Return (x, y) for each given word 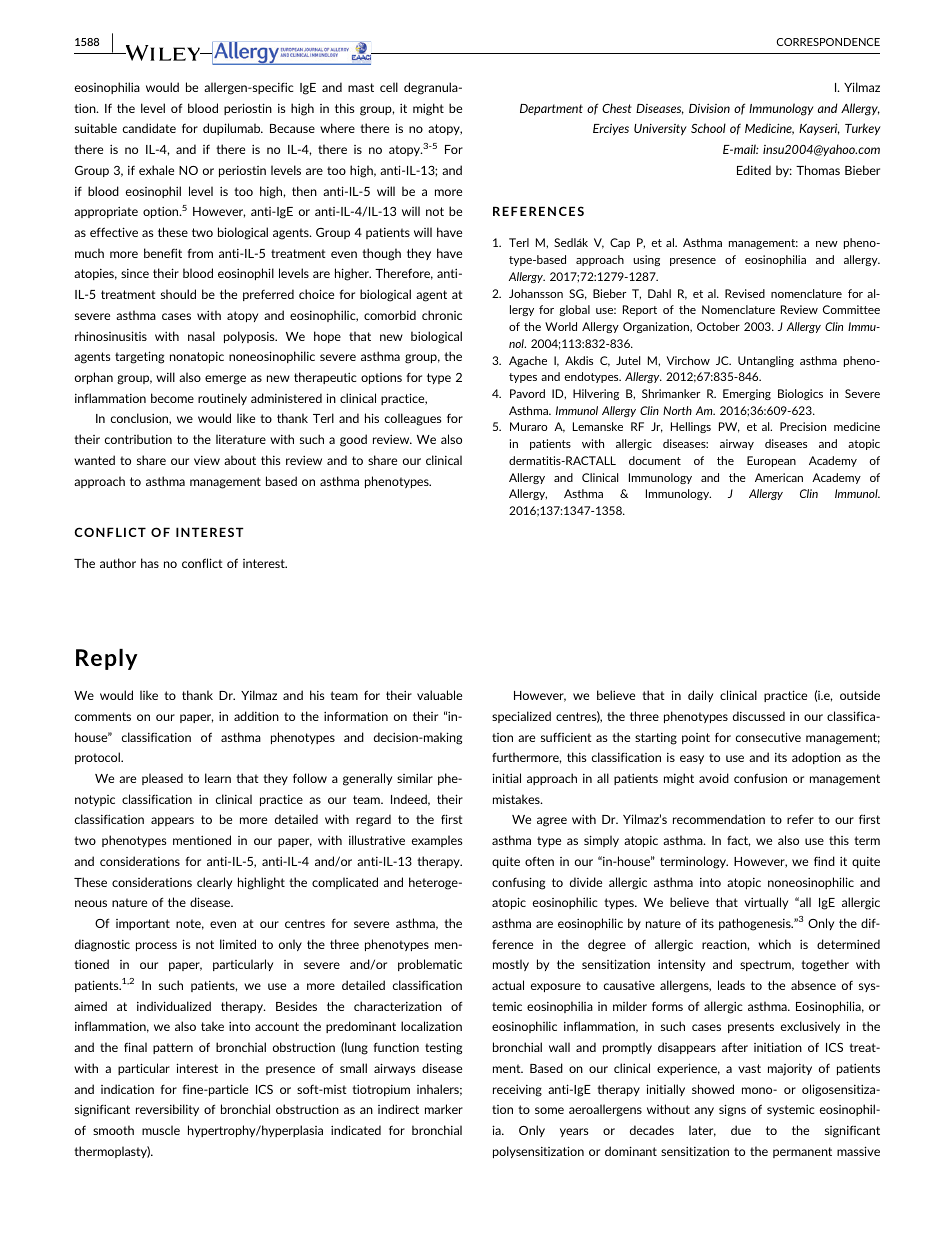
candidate (149, 128)
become (172, 398)
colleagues (413, 419)
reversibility (167, 1110)
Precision (803, 426)
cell (389, 87)
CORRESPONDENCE (828, 42)
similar (415, 778)
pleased (162, 779)
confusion (760, 778)
